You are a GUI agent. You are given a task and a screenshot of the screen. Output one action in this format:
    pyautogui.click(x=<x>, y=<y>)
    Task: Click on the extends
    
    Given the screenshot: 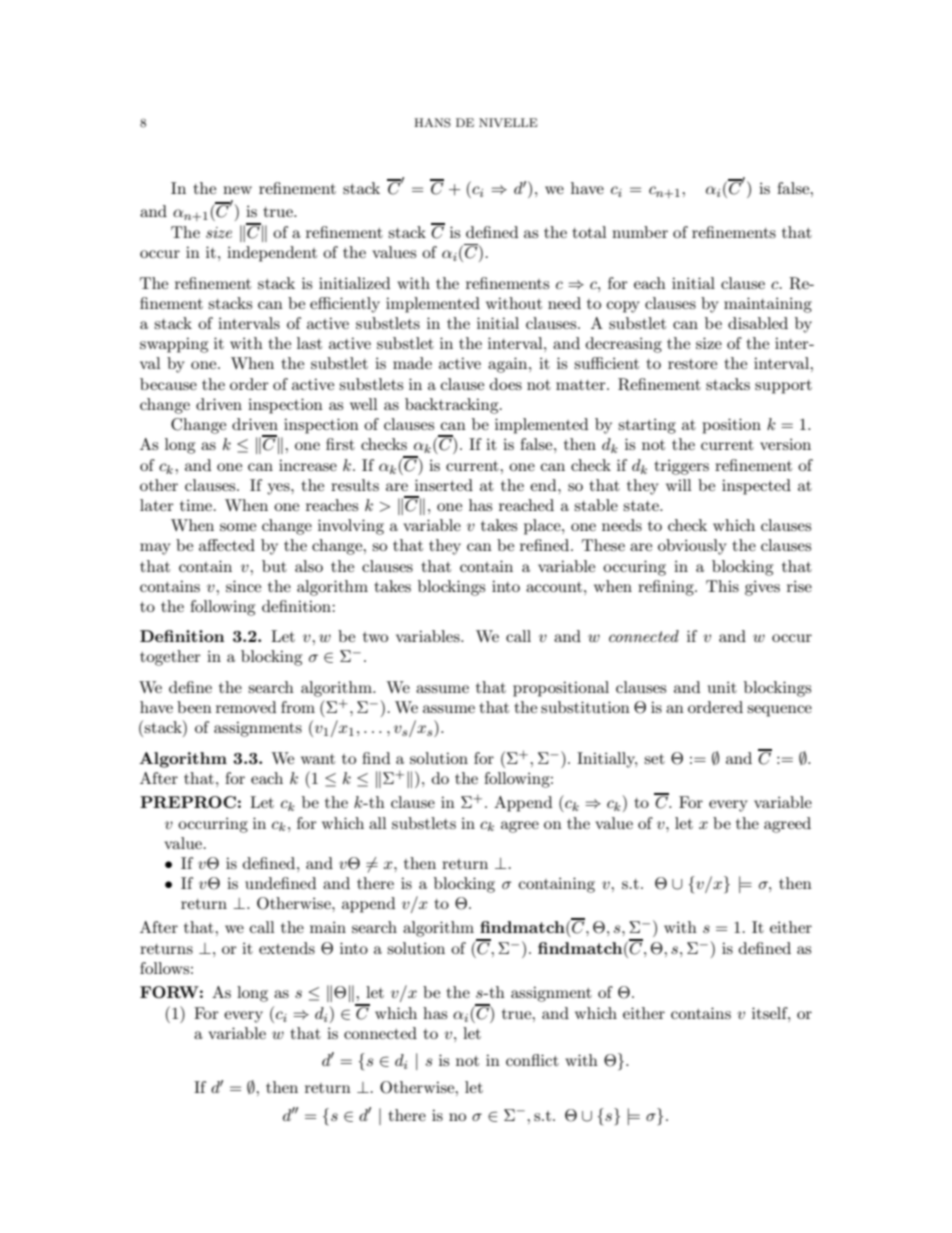 What is the action you would take?
    pyautogui.click(x=287, y=948)
